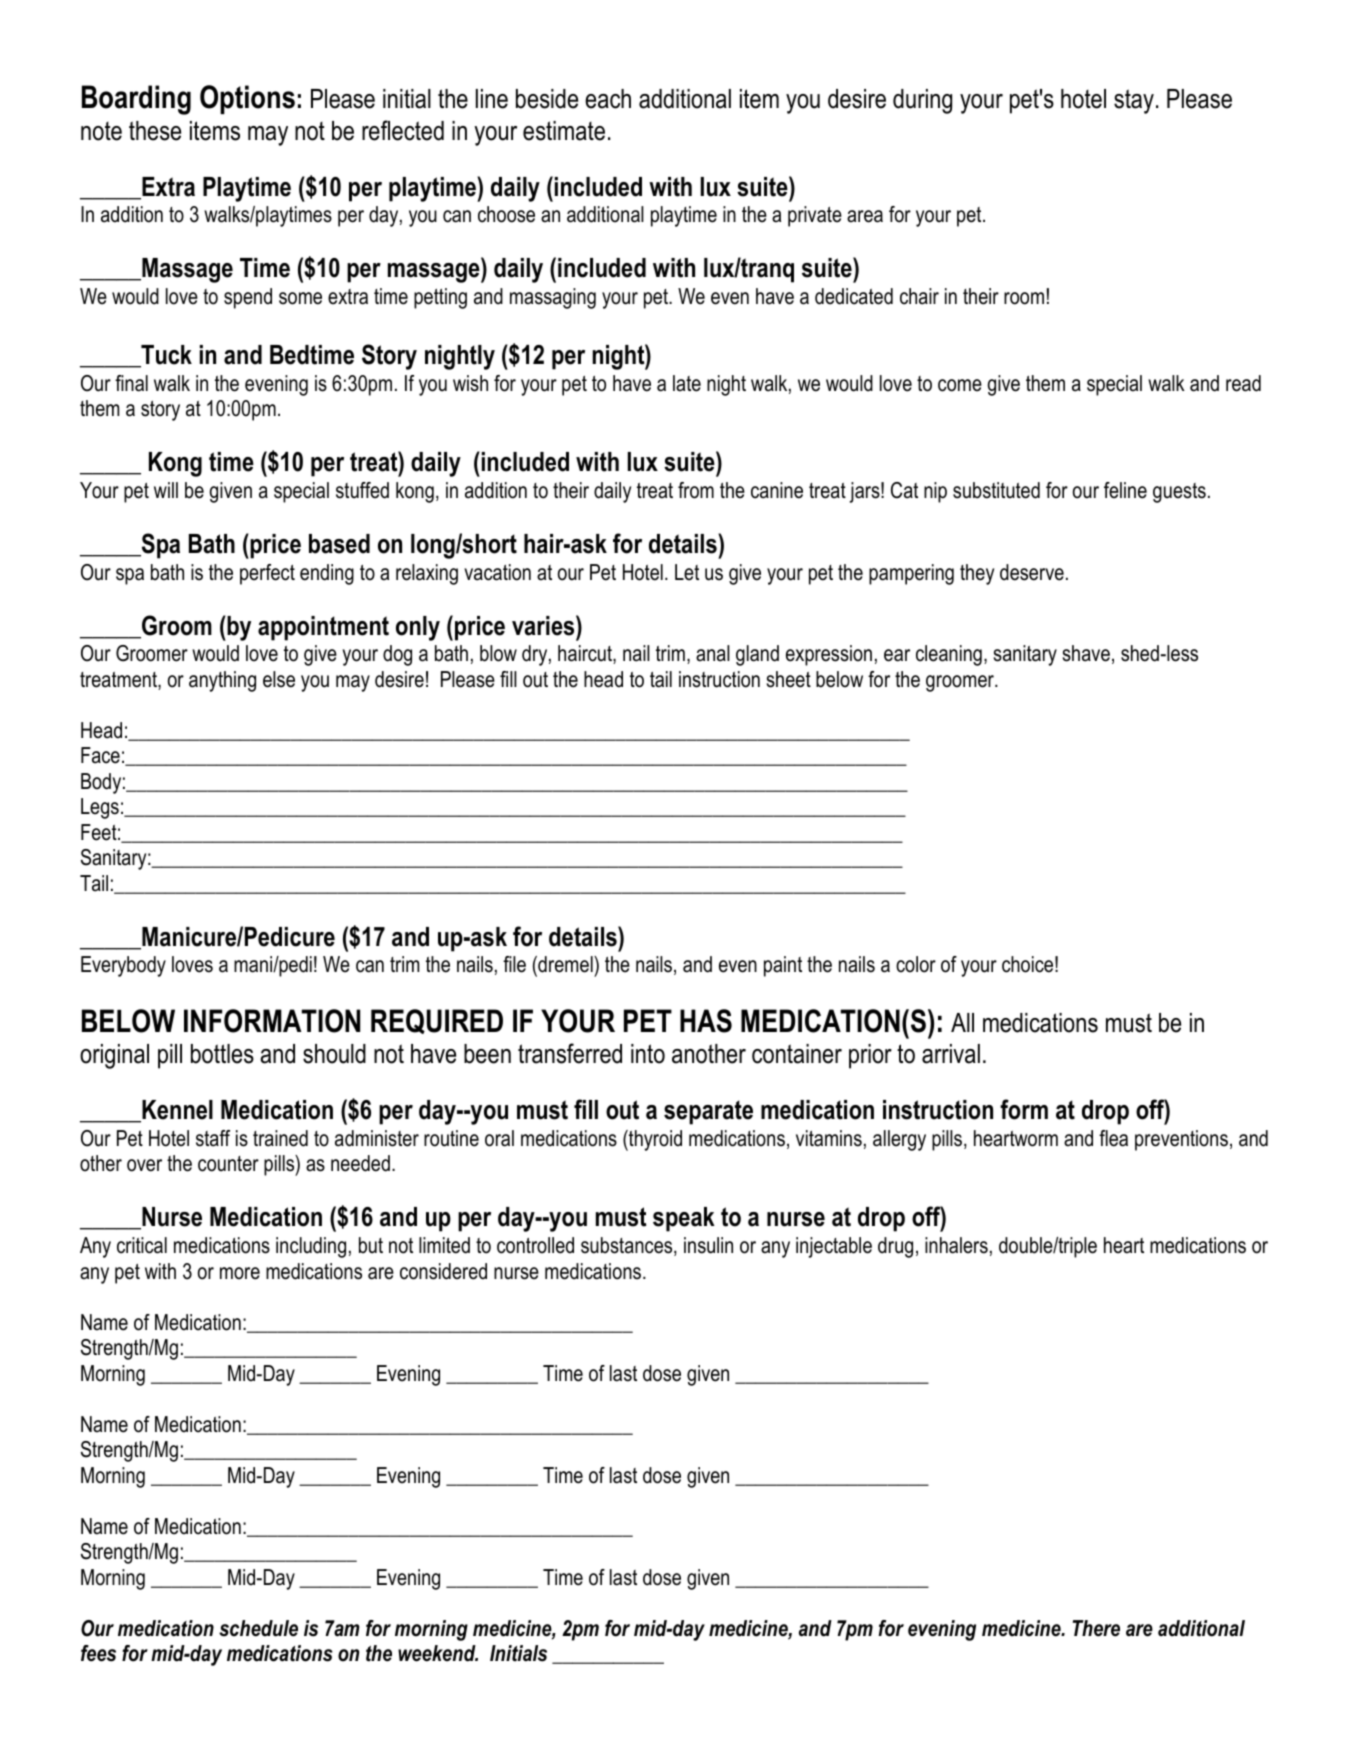 The width and height of the screenshot is (1361, 1761). Describe the element at coordinates (1179, 493) in the screenshot. I see `guests` at that location.
